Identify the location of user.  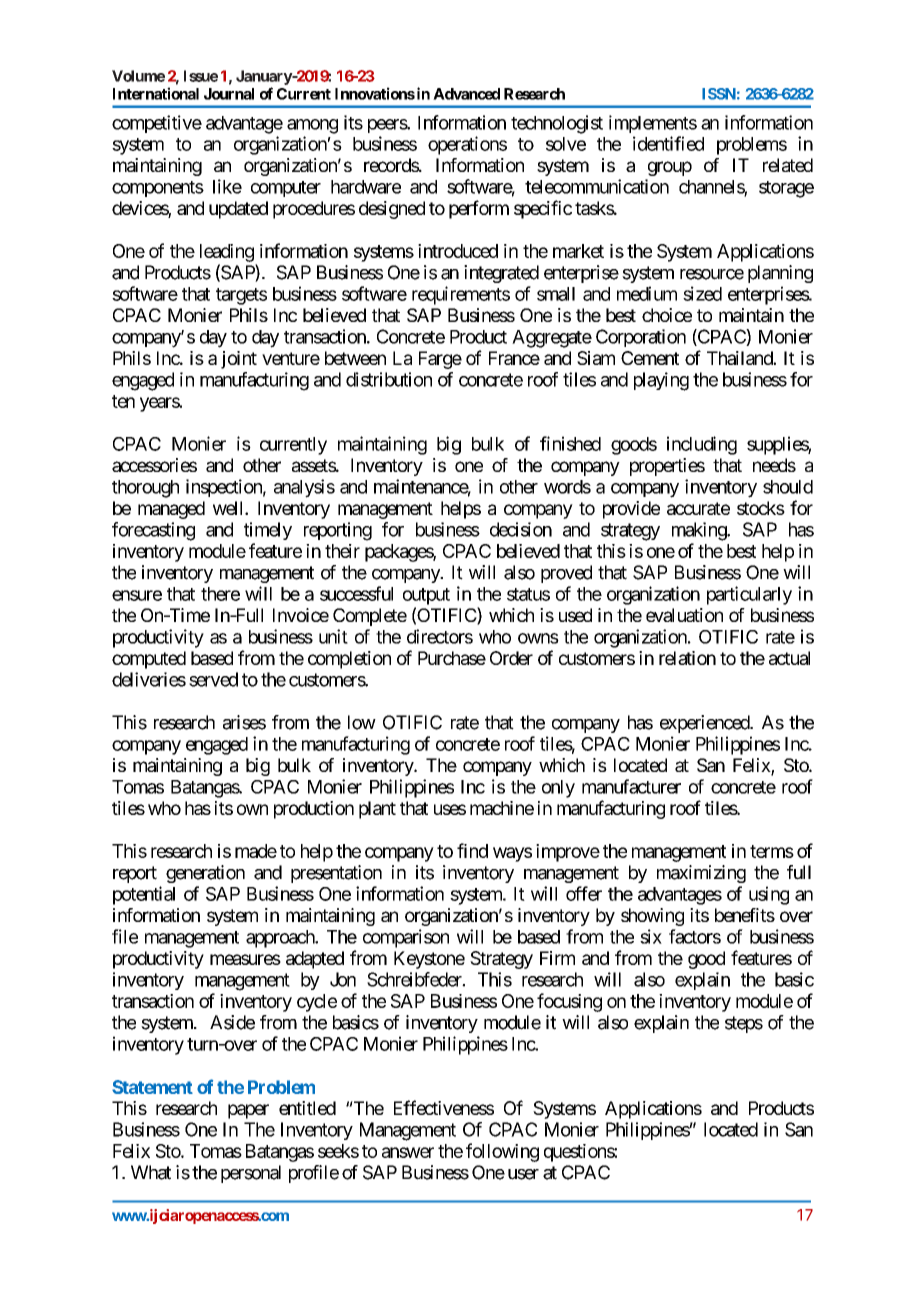
(523, 1174).
